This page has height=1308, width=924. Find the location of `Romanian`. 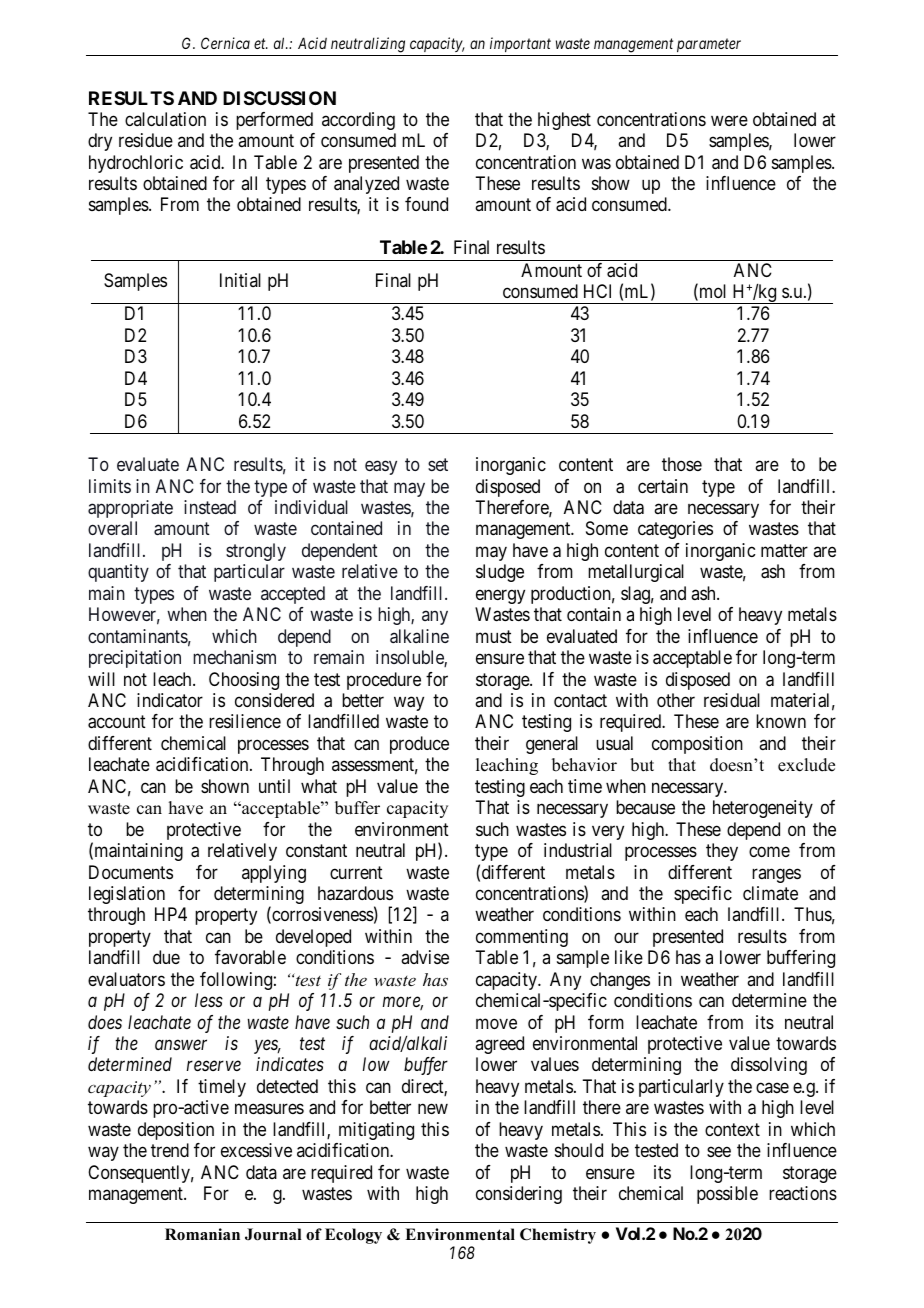

Romanian is located at coordinates (202, 1234).
